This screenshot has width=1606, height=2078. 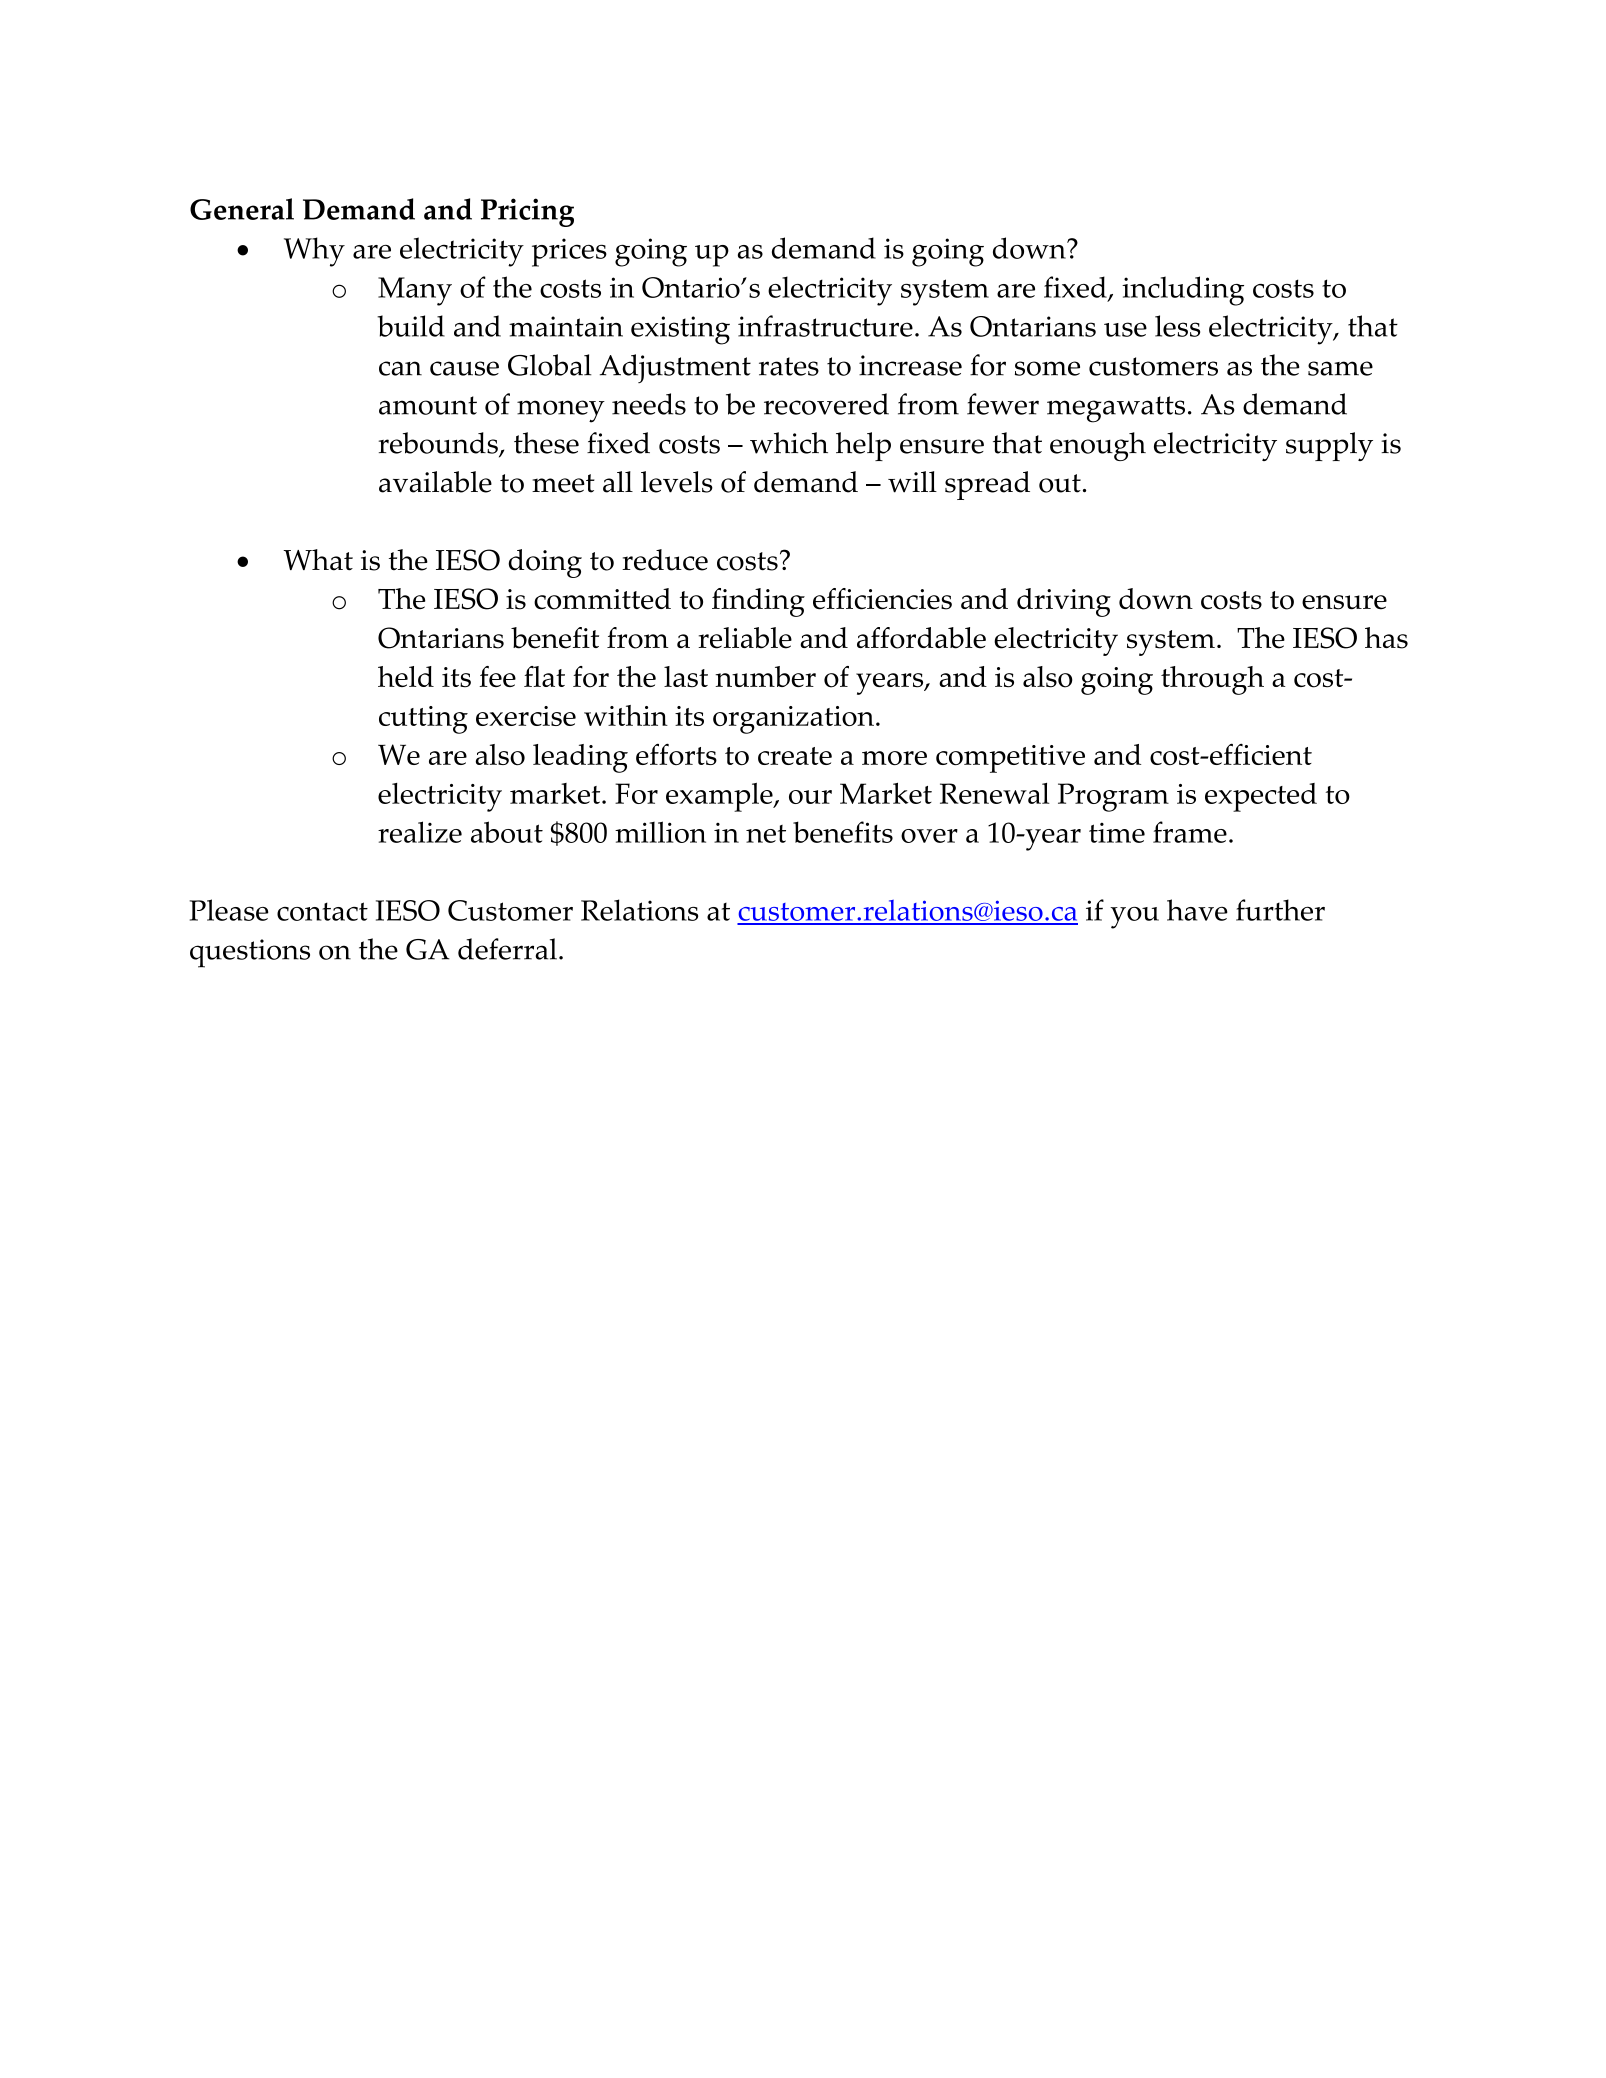 What do you see at coordinates (1064, 602) in the screenshot?
I see `driving` at bounding box center [1064, 602].
